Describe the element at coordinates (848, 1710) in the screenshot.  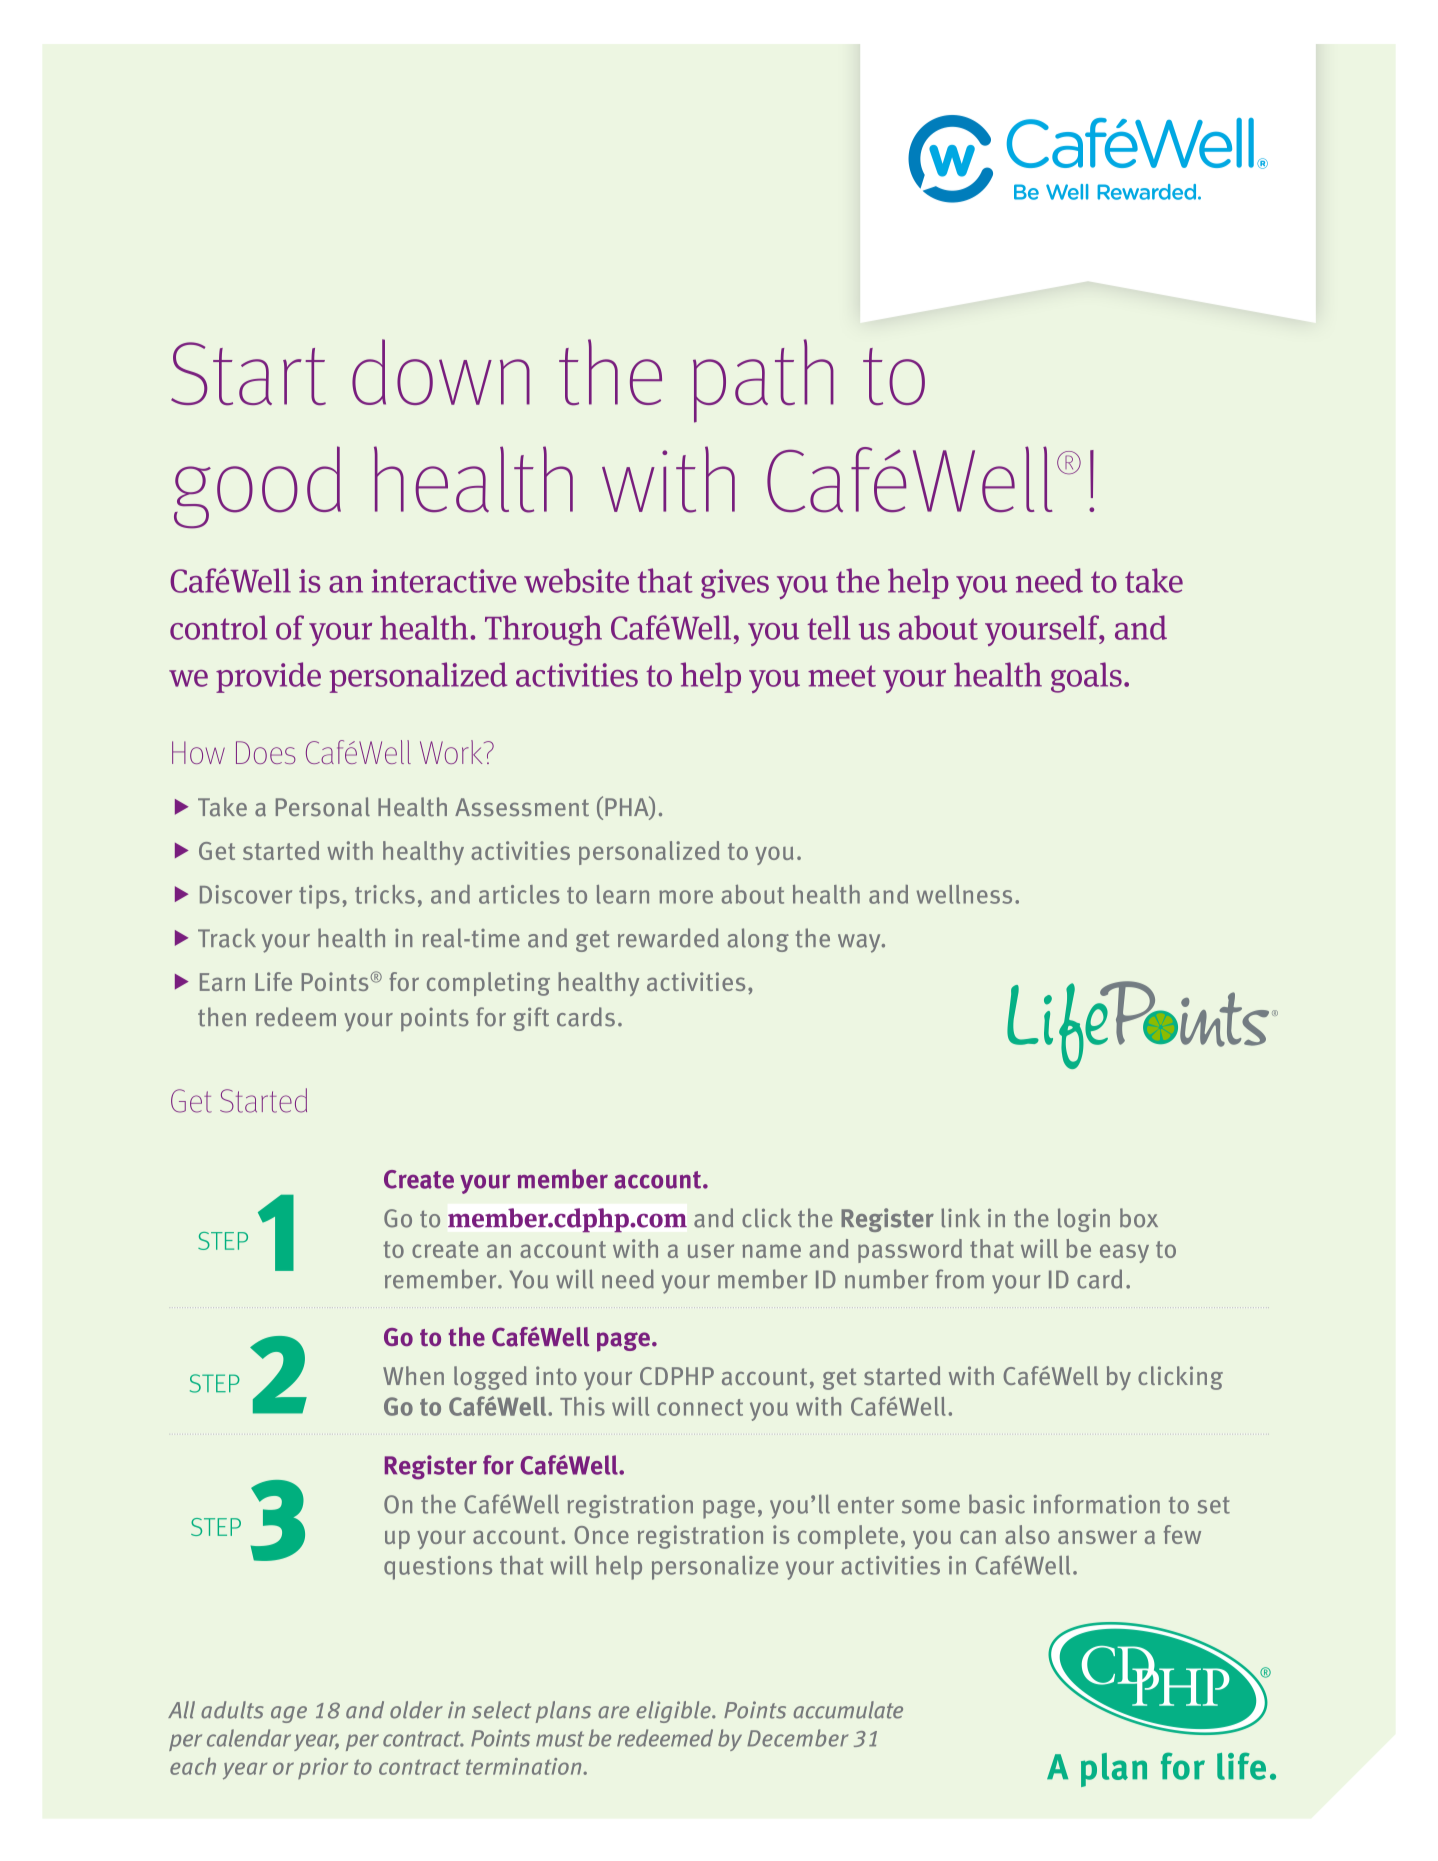
I see `accumulate` at that location.
